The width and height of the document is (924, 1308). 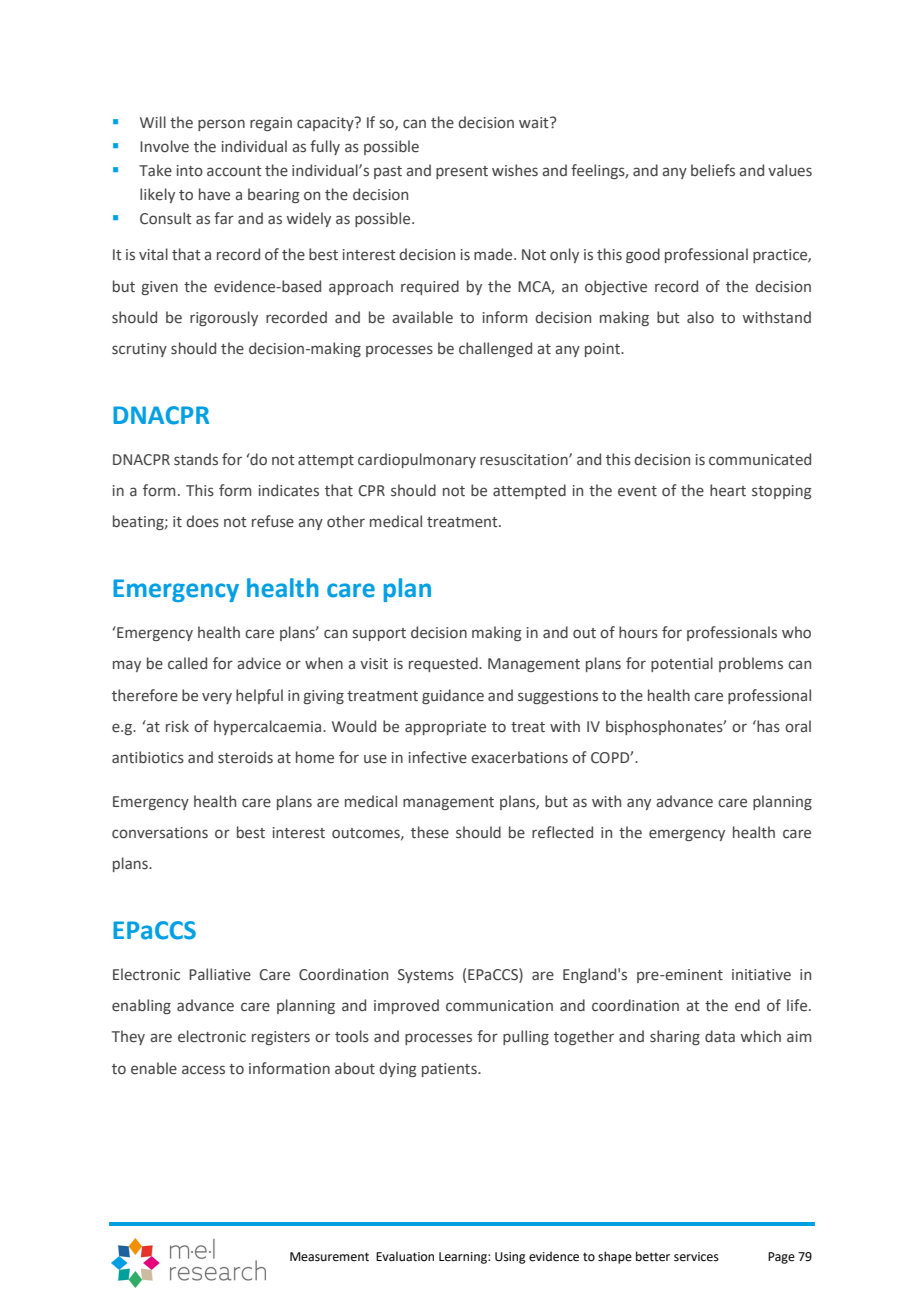 What do you see at coordinates (713, 170) in the document?
I see `beliefs` at bounding box center [713, 170].
